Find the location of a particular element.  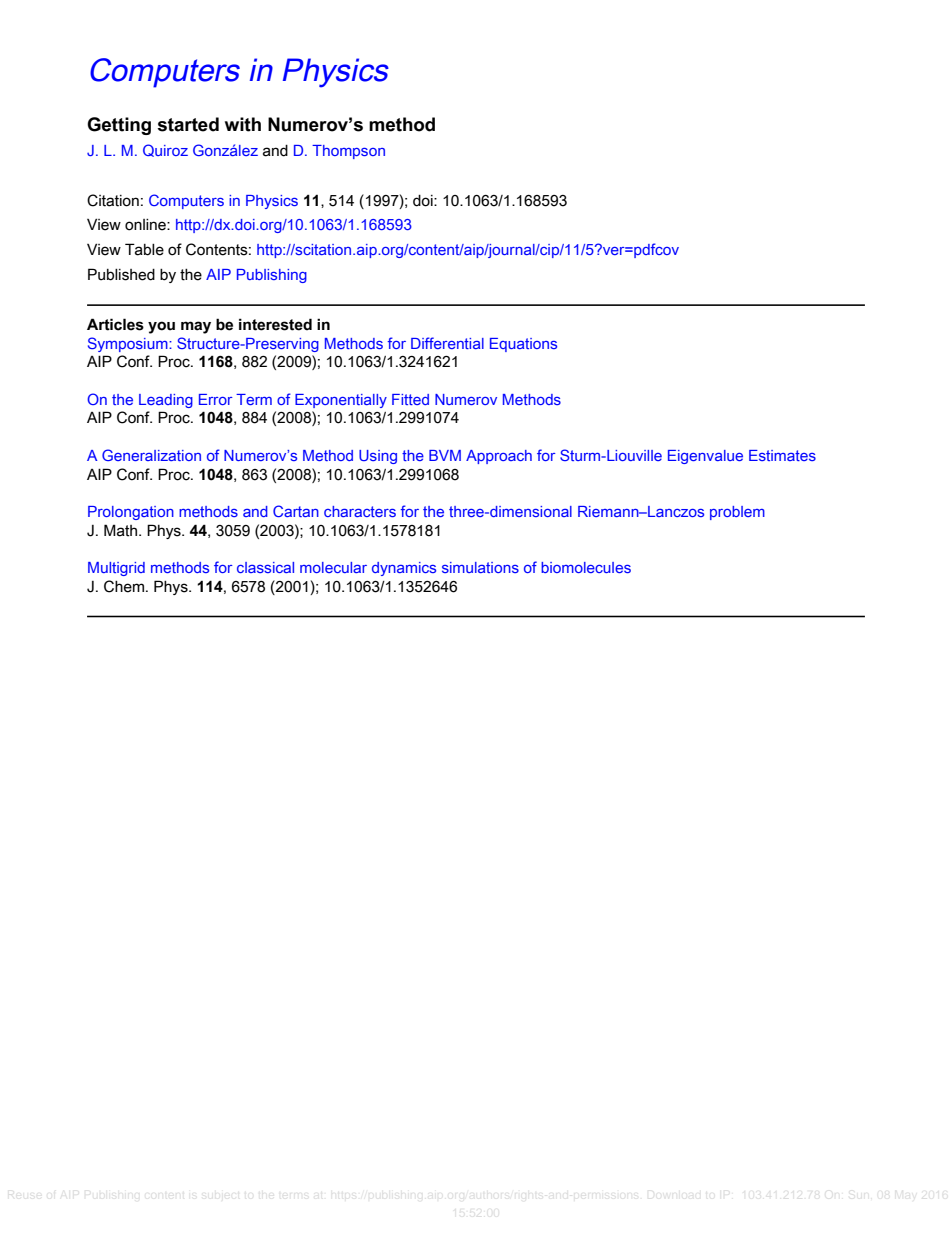

Differential is located at coordinates (447, 343).
